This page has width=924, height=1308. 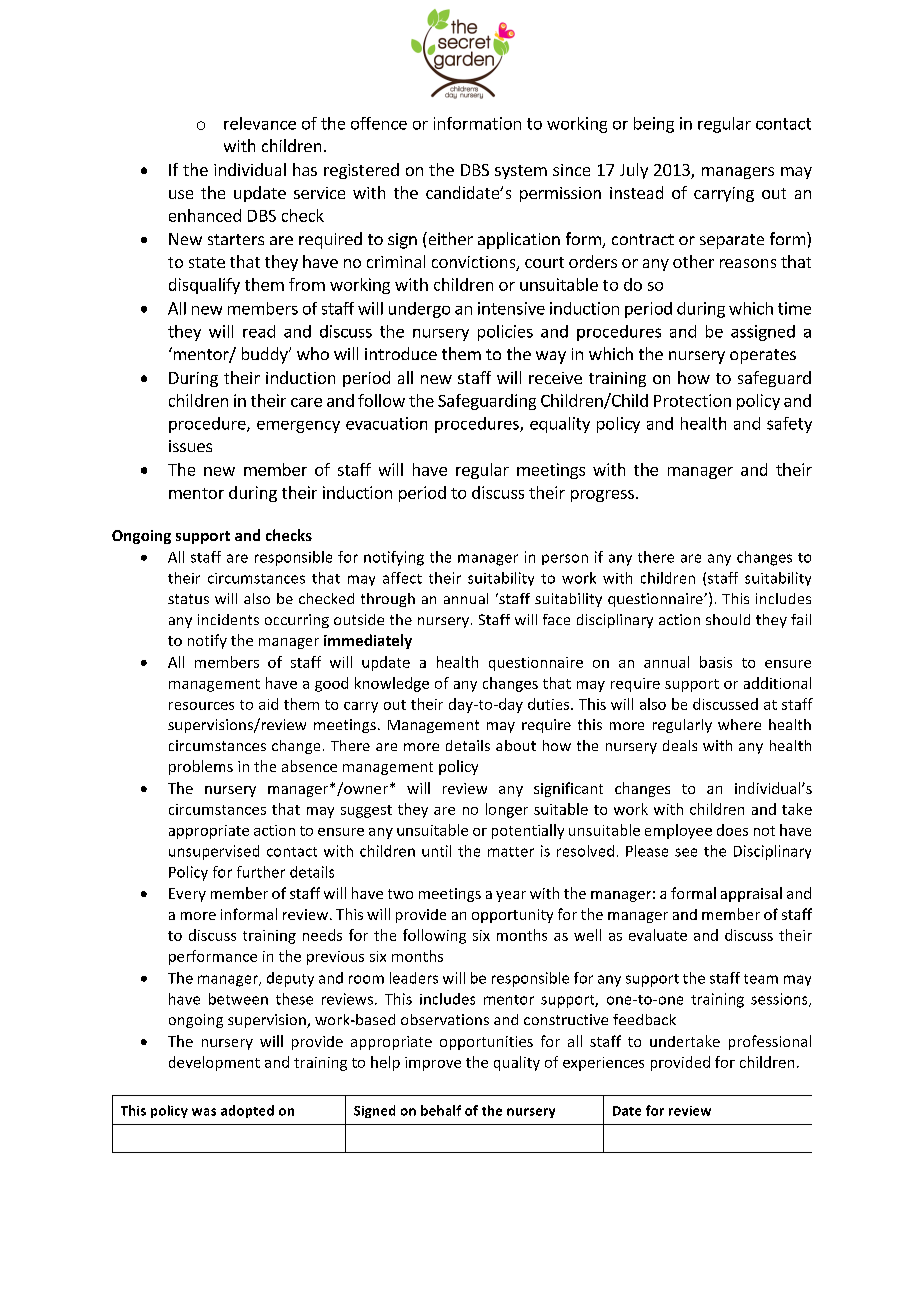 What do you see at coordinates (260, 123) in the page?
I see `relevance` at bounding box center [260, 123].
